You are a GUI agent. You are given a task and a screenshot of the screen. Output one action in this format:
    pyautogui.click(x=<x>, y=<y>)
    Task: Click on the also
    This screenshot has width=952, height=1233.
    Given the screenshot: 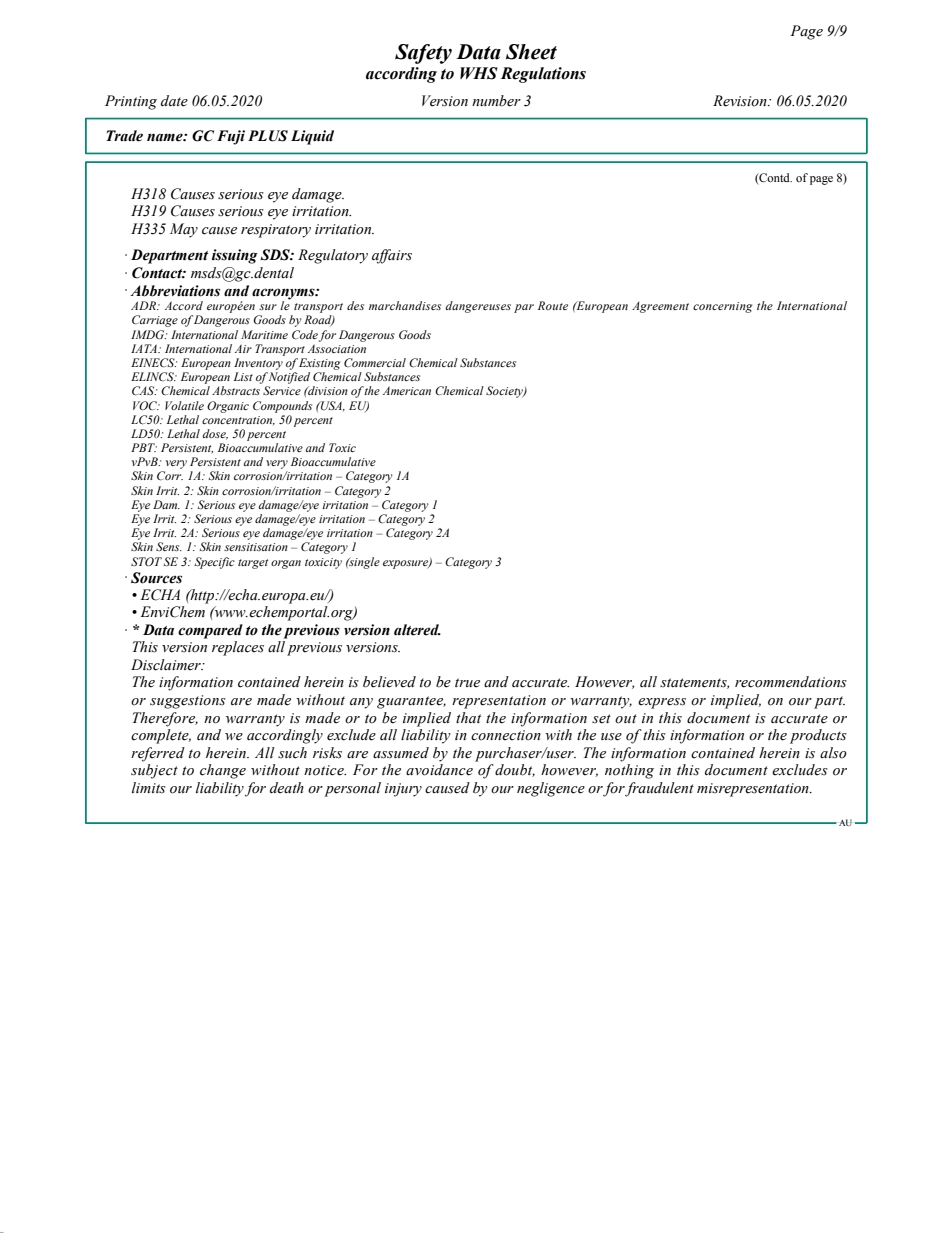 What is the action you would take?
    pyautogui.click(x=833, y=753)
